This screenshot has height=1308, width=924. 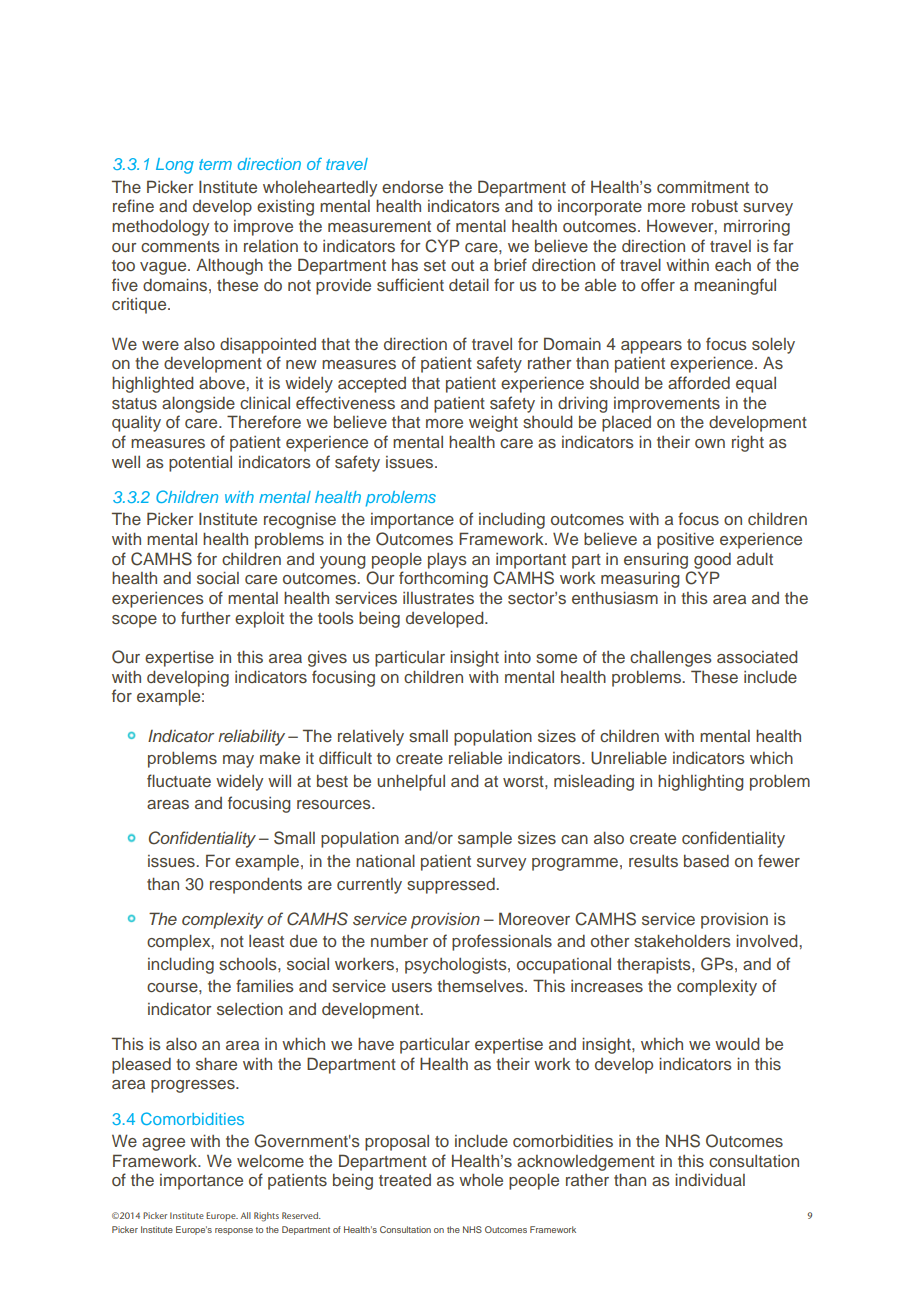 I want to click on endorse, so click(x=412, y=187).
